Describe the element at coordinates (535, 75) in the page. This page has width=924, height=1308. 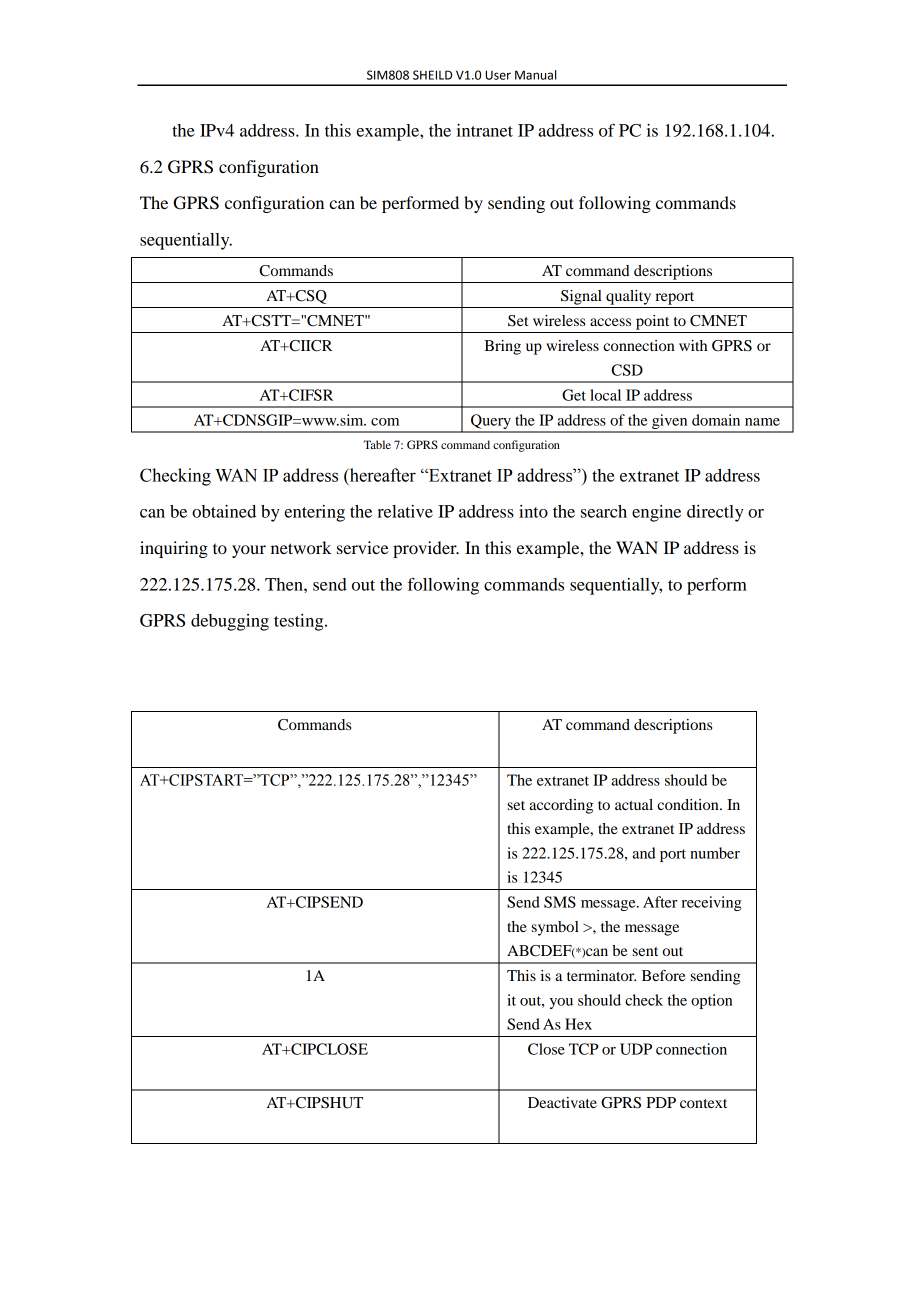
I see `Manual` at that location.
